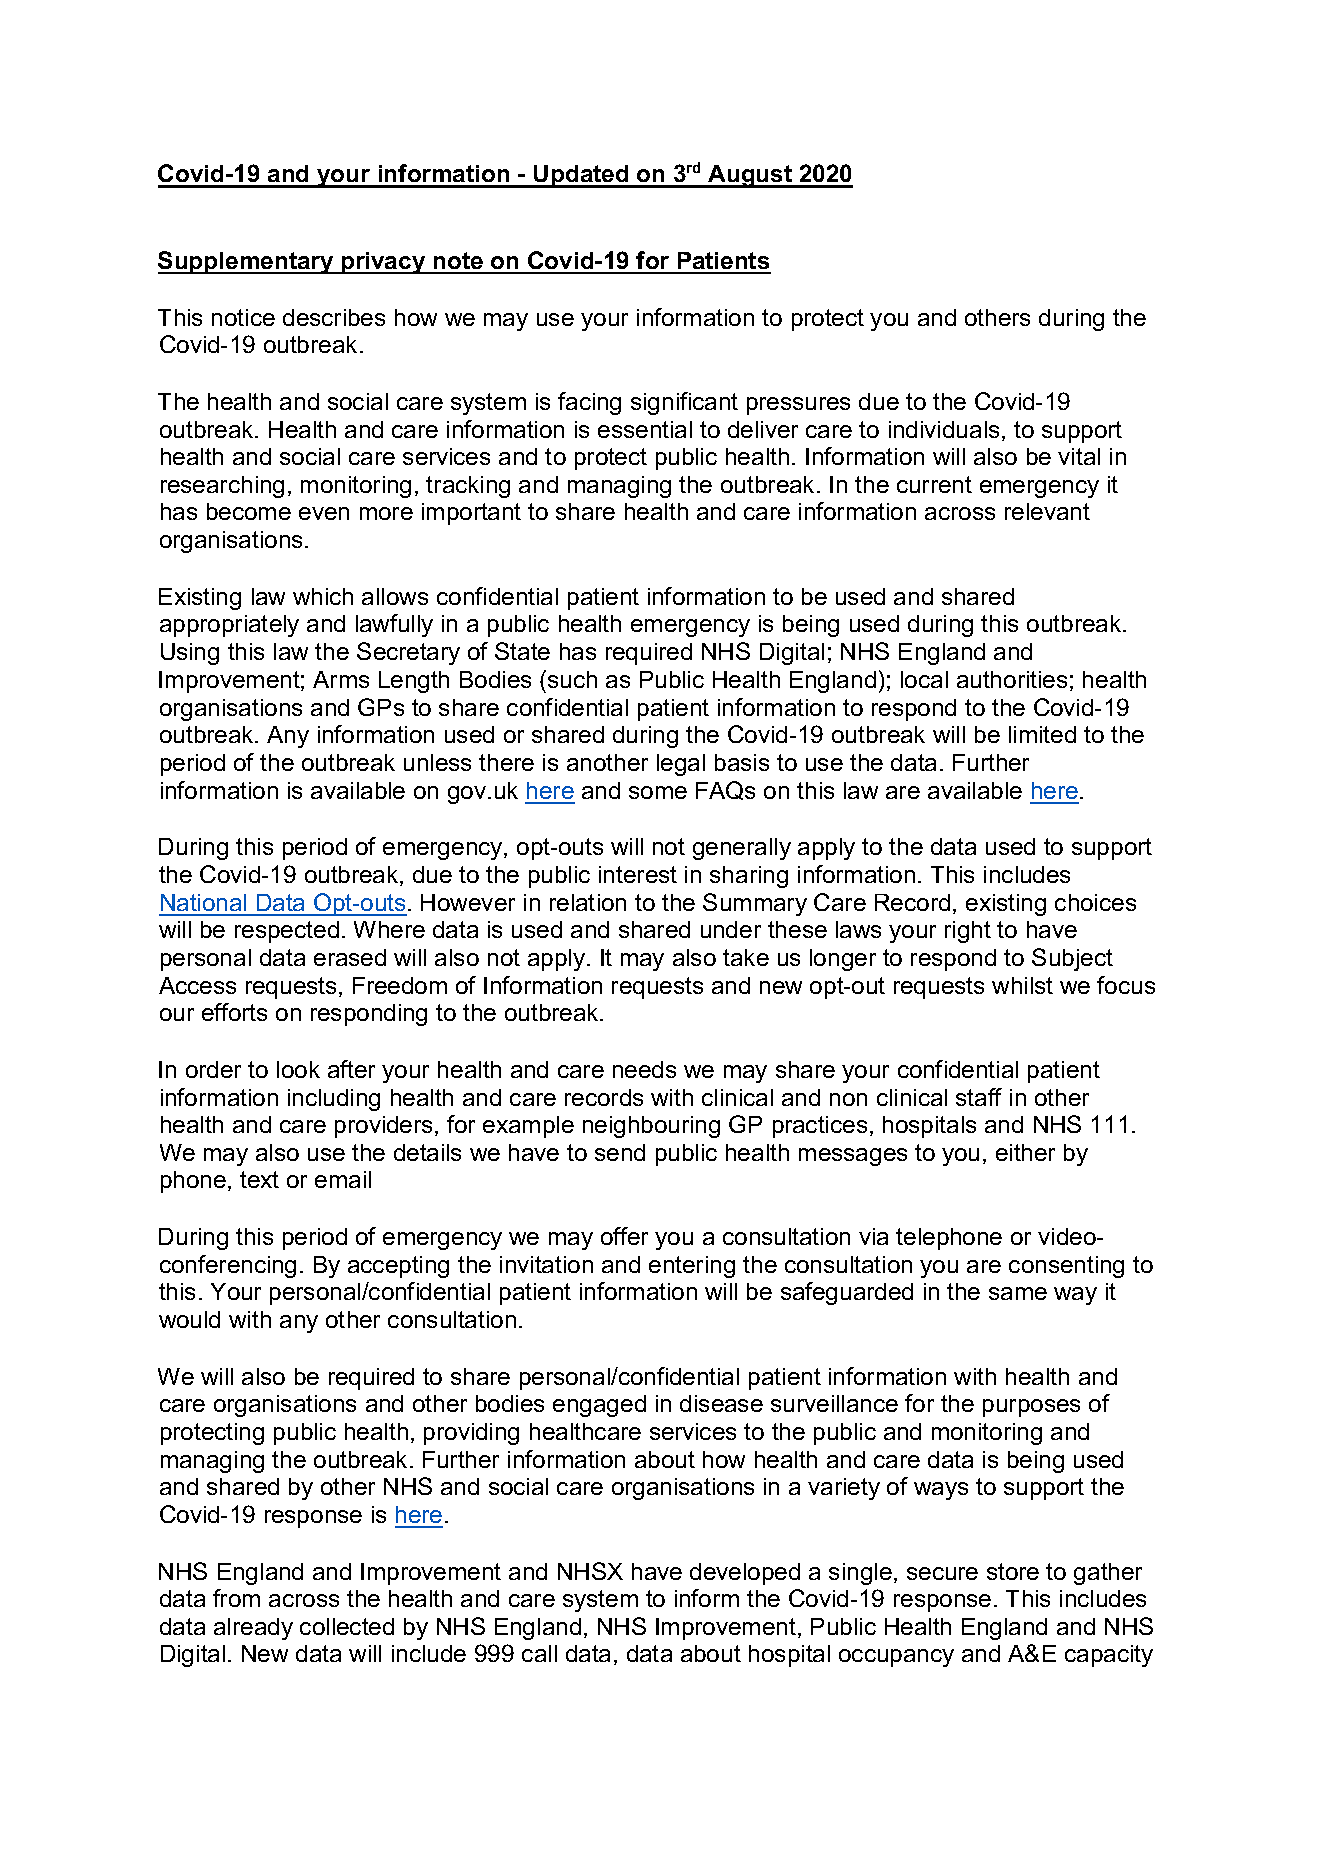  I want to click on August, so click(750, 176).
